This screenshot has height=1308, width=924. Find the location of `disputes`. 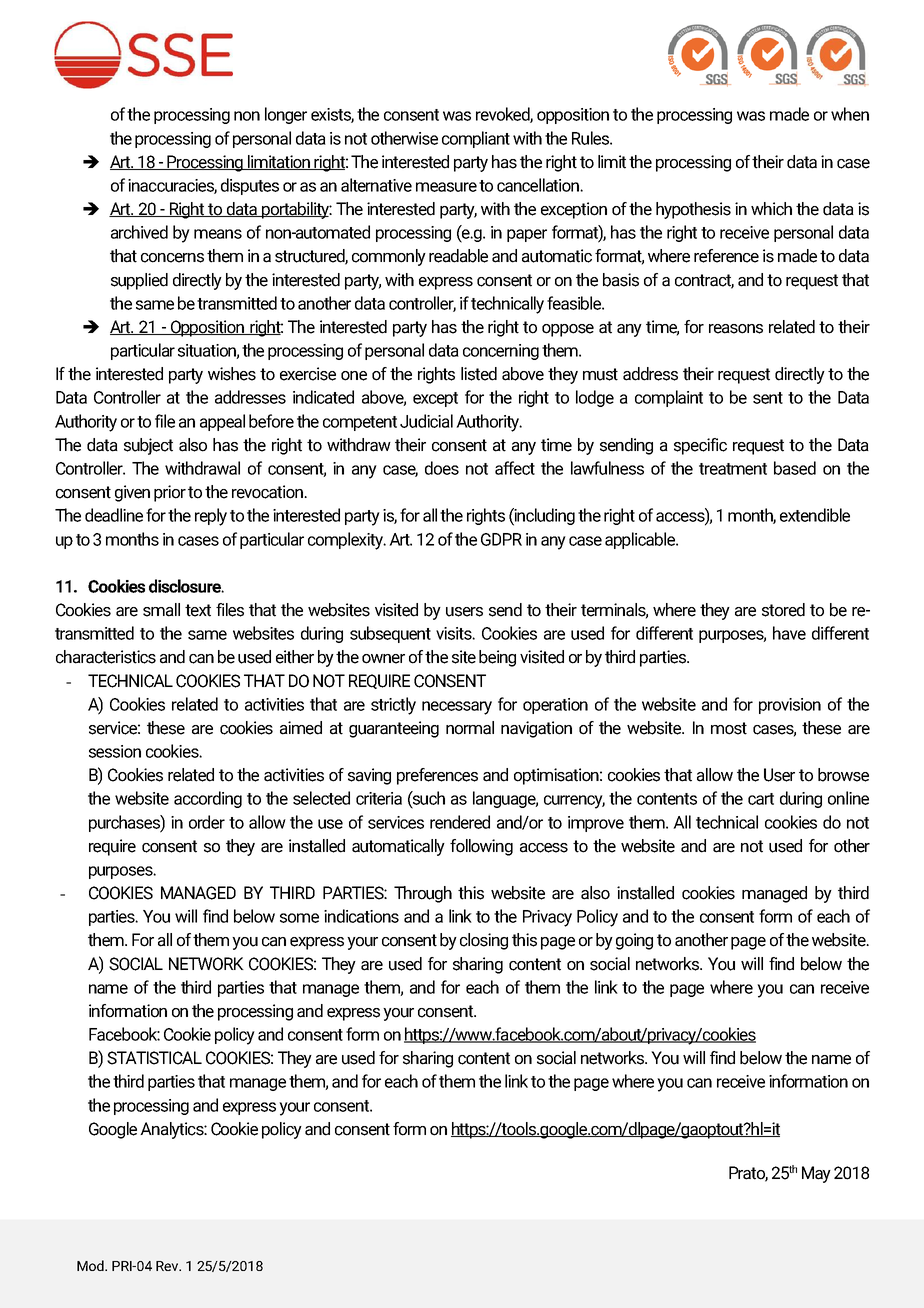

disputes is located at coordinates (250, 186).
